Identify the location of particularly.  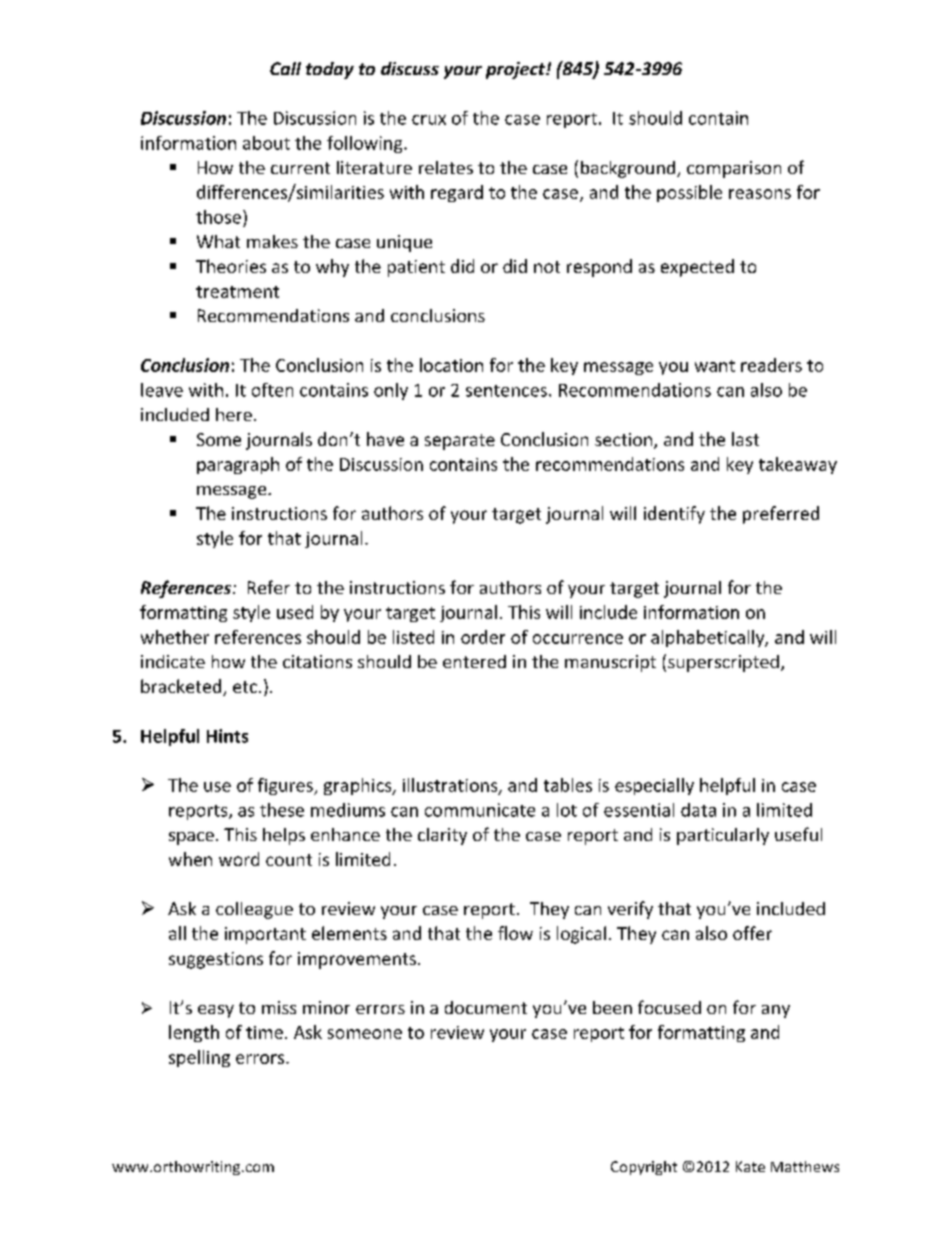
(723, 836).
